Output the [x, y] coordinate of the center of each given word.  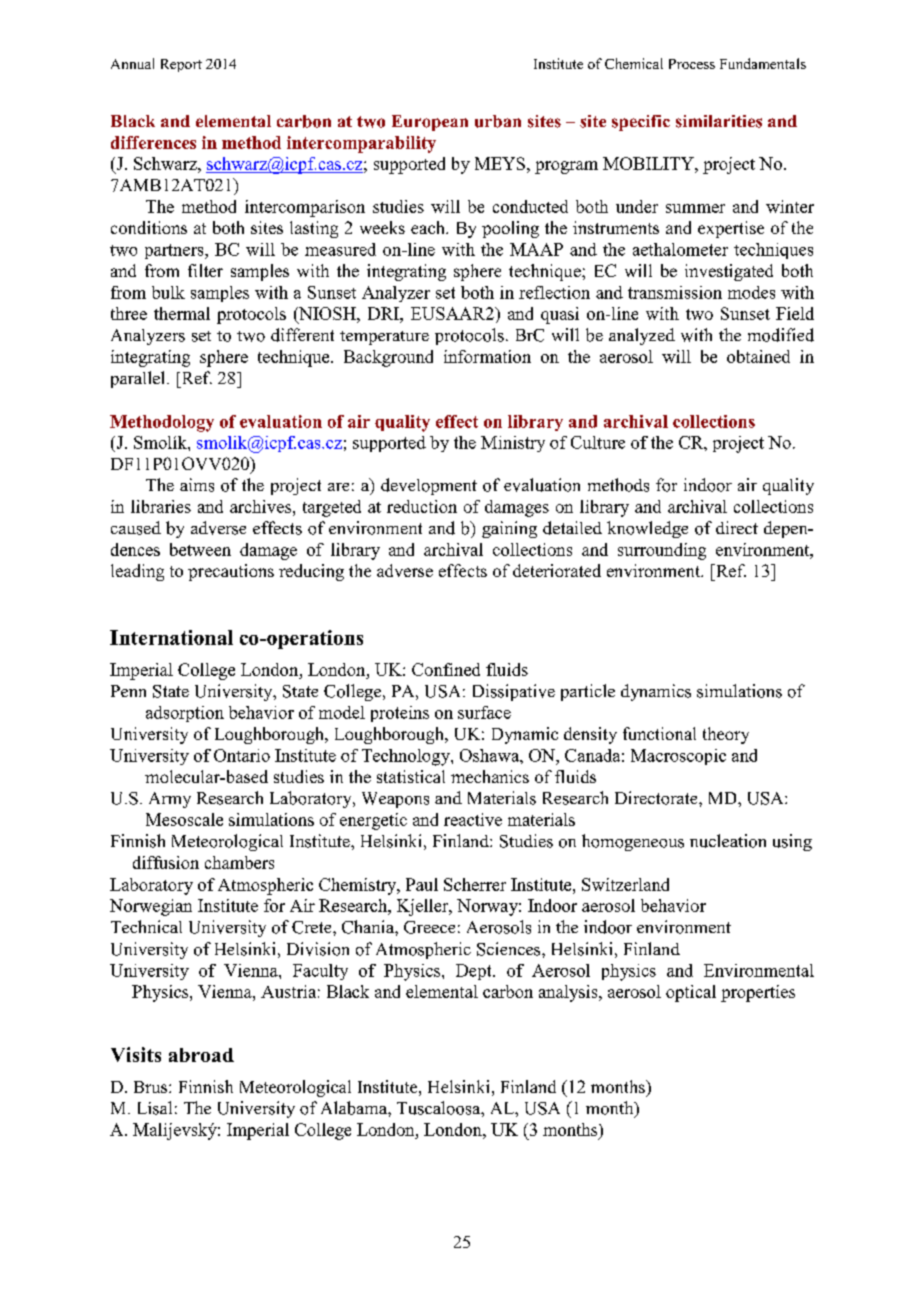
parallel [139, 379]
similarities [719, 121]
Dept [475, 972]
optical [691, 993]
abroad [201, 1055]
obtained [758, 356]
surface [484, 712]
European [430, 123]
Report [181, 65]
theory [726, 735]
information [487, 356]
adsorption [185, 714]
